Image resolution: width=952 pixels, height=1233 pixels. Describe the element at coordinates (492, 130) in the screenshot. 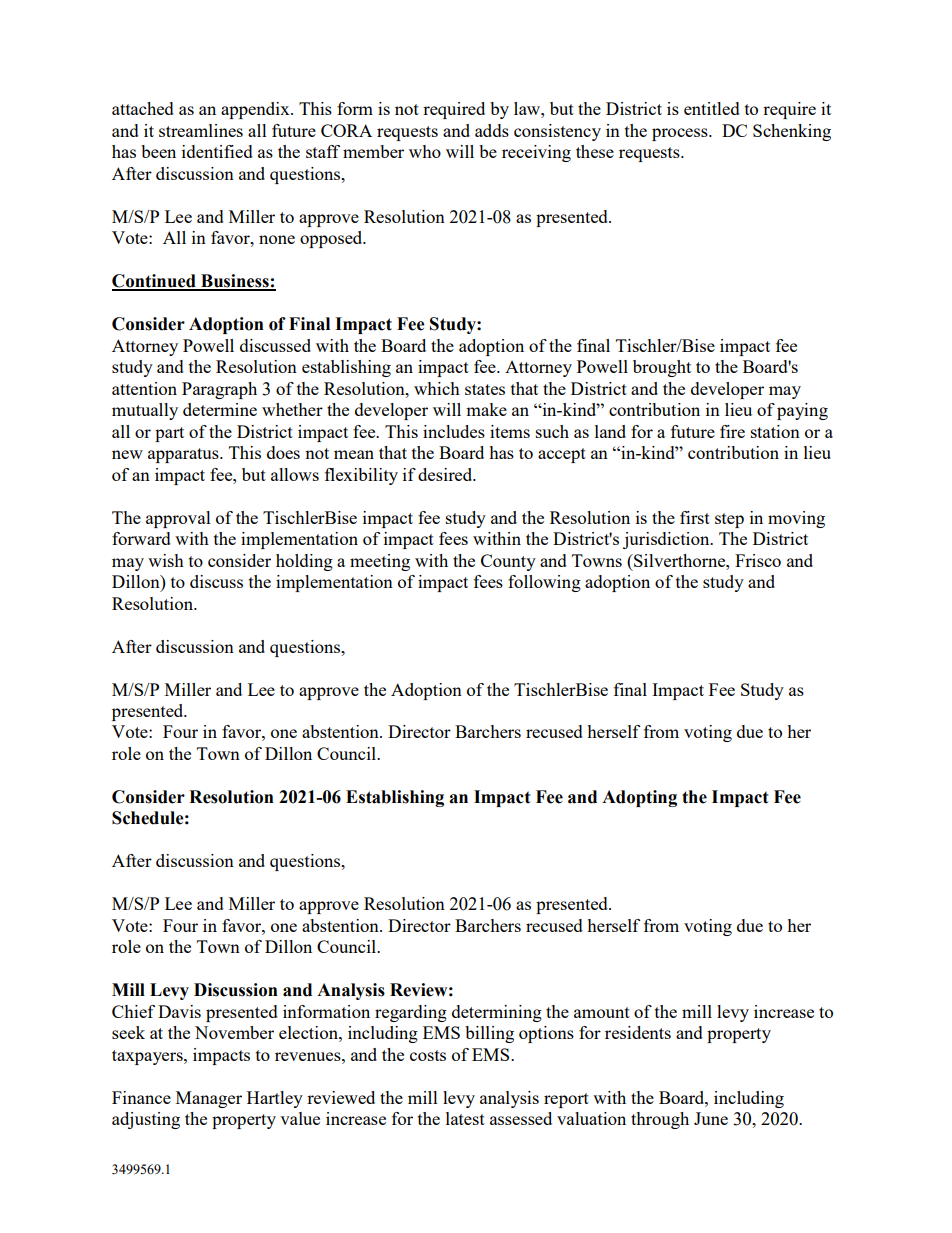

I see `adds` at that location.
